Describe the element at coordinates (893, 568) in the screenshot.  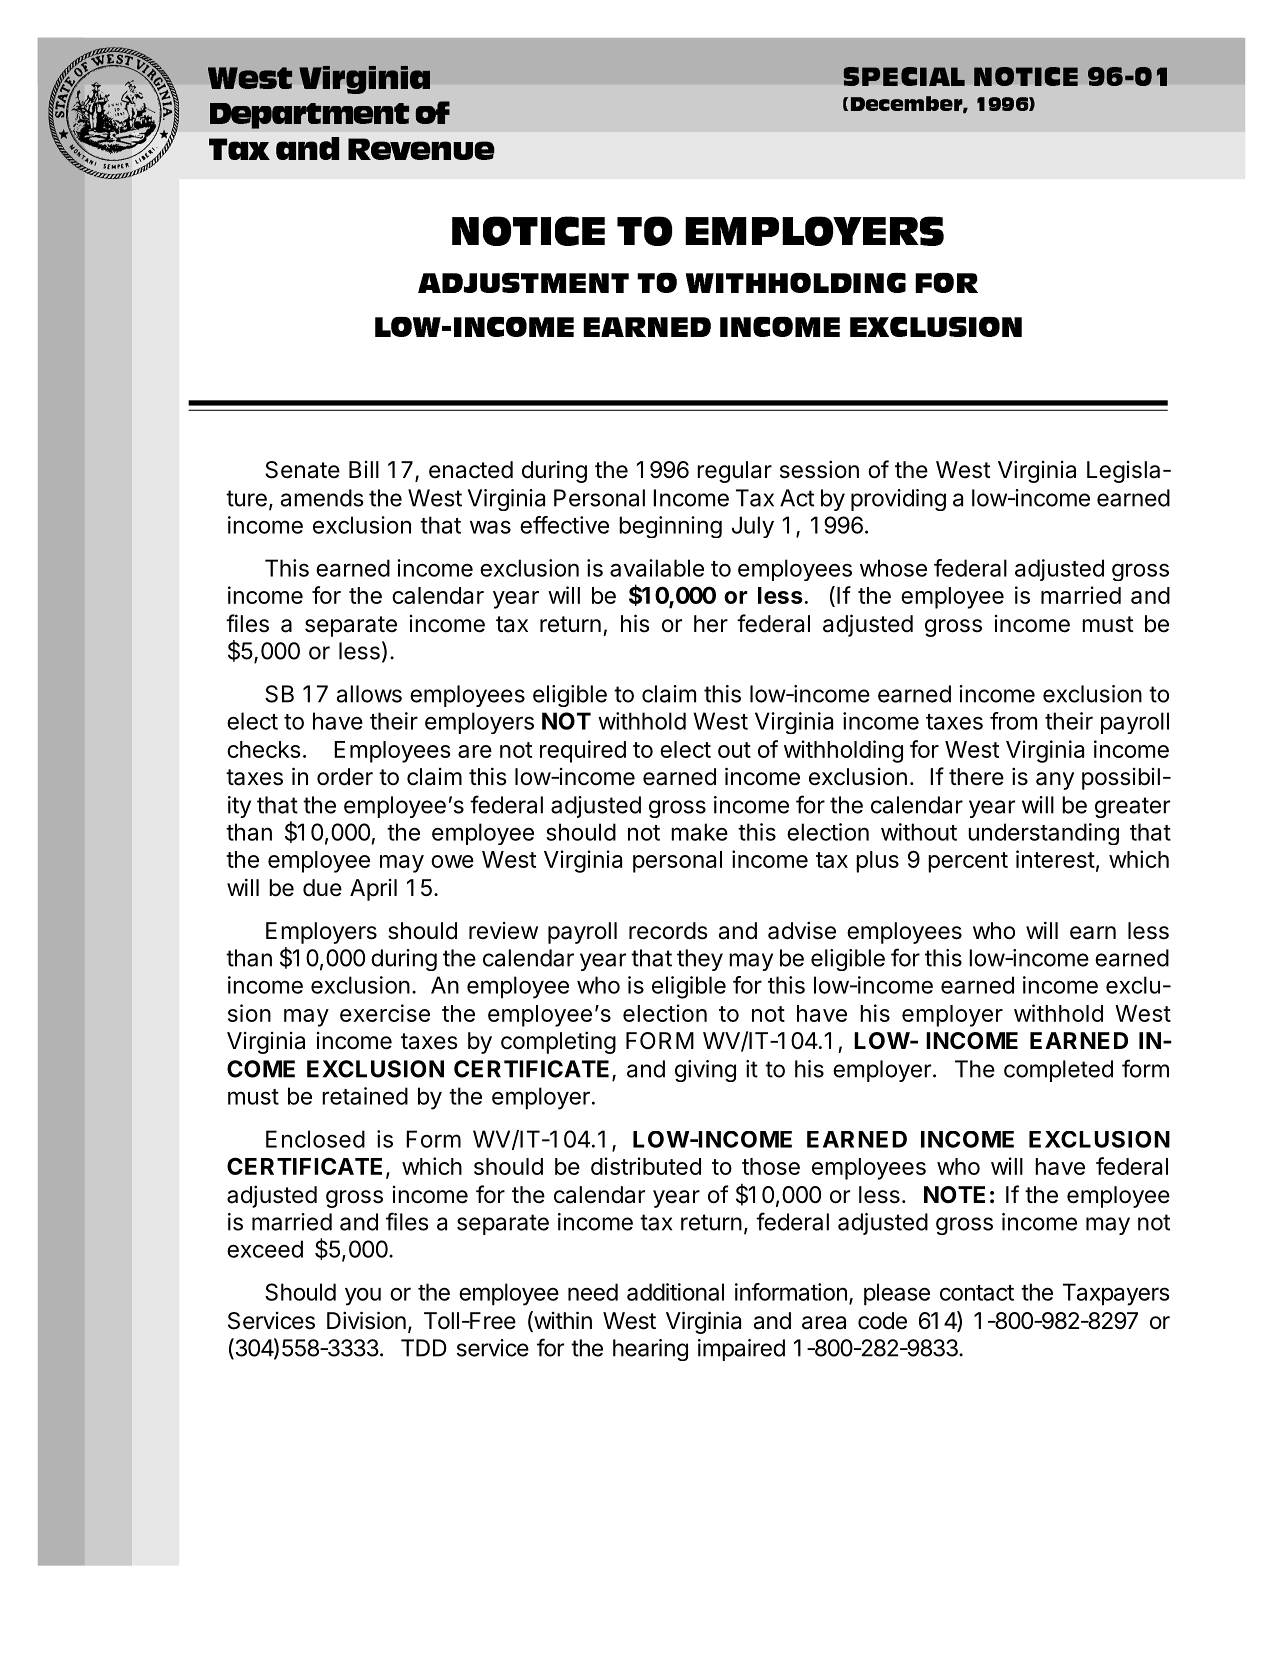
I see `whose` at that location.
